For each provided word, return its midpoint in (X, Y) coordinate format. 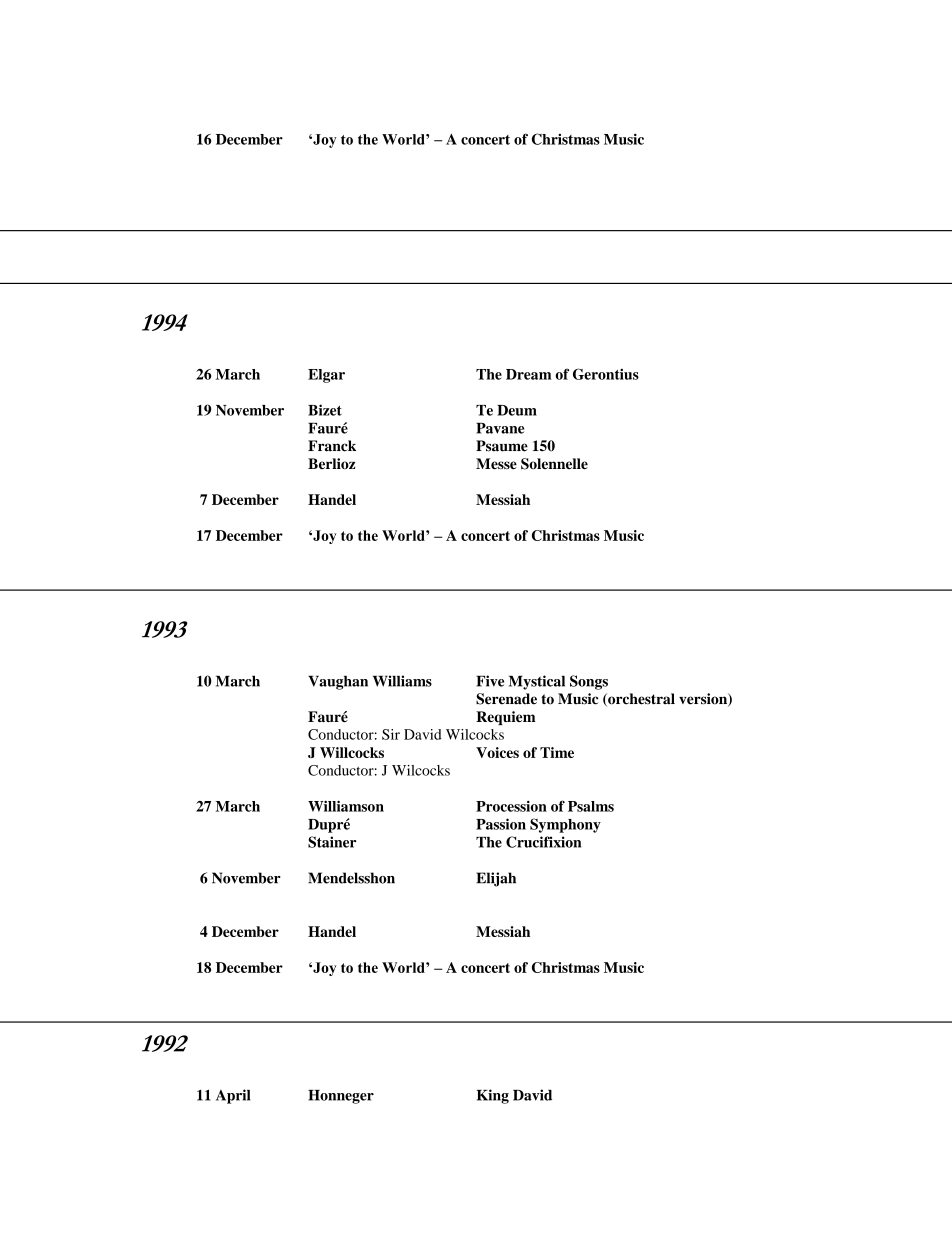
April (233, 1096)
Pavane (500, 428)
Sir (391, 734)
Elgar (326, 376)
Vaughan (338, 682)
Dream (528, 374)
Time (557, 752)
